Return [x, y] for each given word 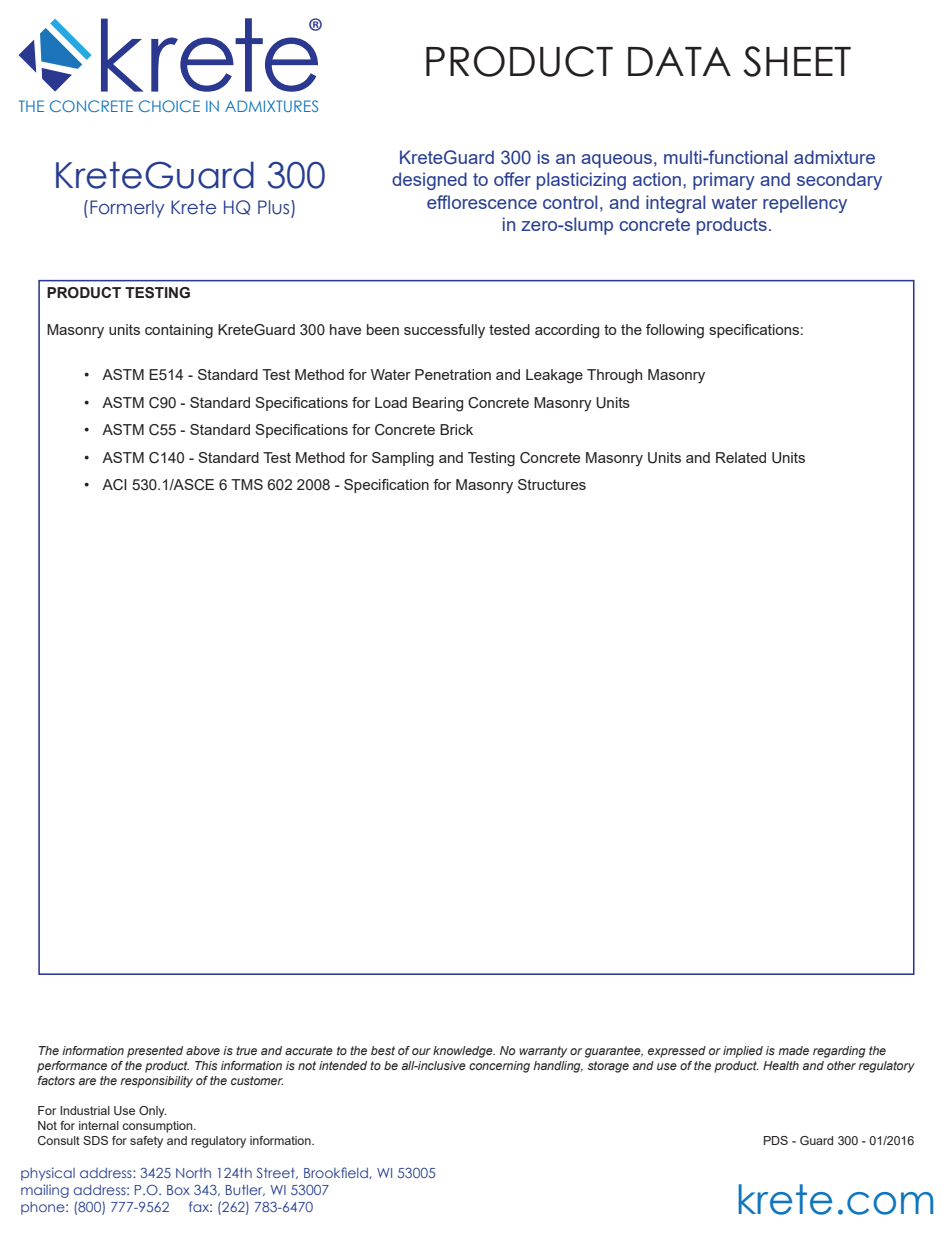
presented [155, 1052]
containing [179, 331]
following [675, 331]
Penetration [453, 374]
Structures [552, 484]
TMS [247, 484]
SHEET [797, 61]
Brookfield [337, 1173]
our [421, 1051]
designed [429, 181]
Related [741, 457]
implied [743, 1052]
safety [146, 1142]
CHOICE [169, 106]
